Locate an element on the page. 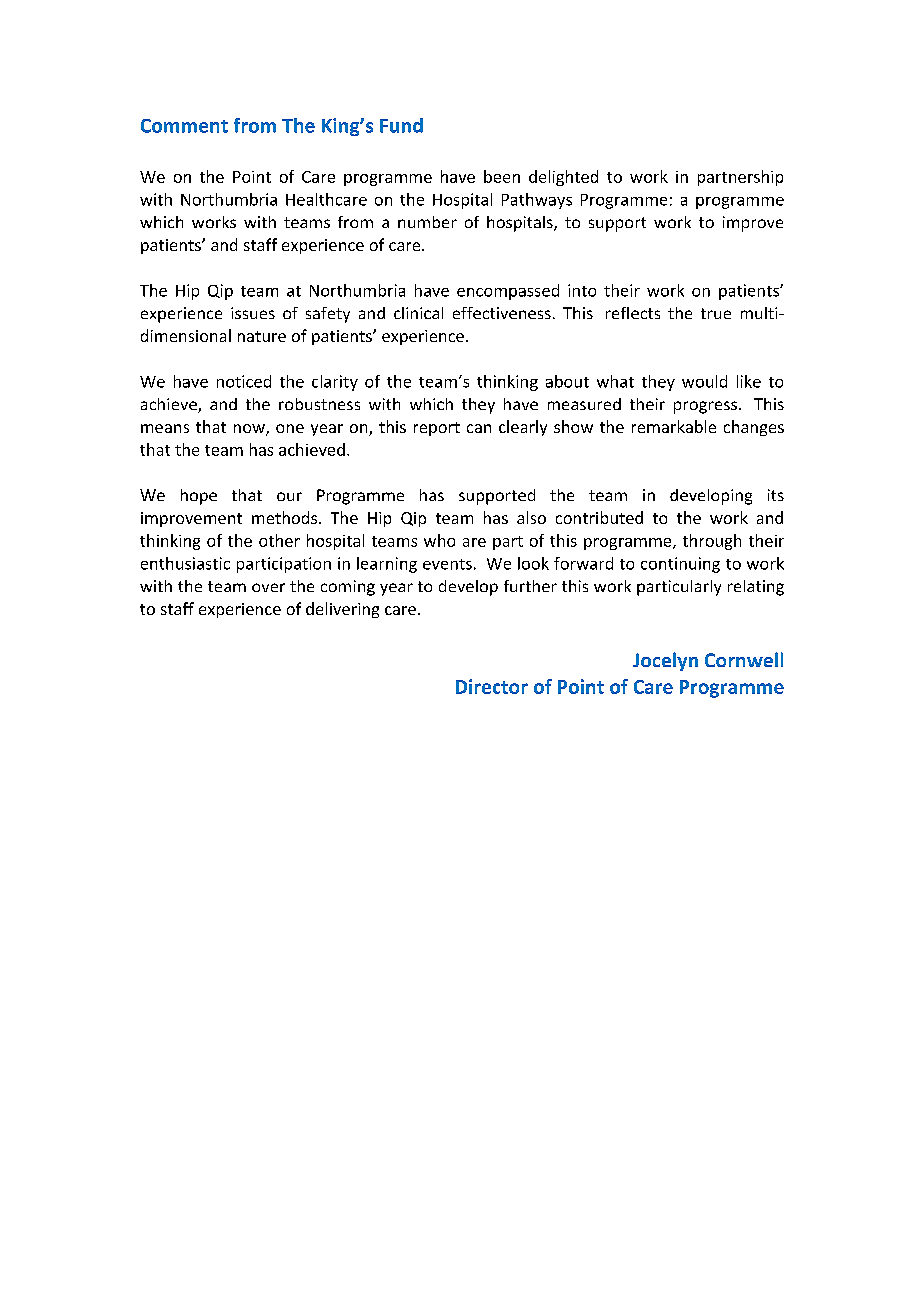 The width and height of the page is (924, 1308). issues is located at coordinates (253, 313).
